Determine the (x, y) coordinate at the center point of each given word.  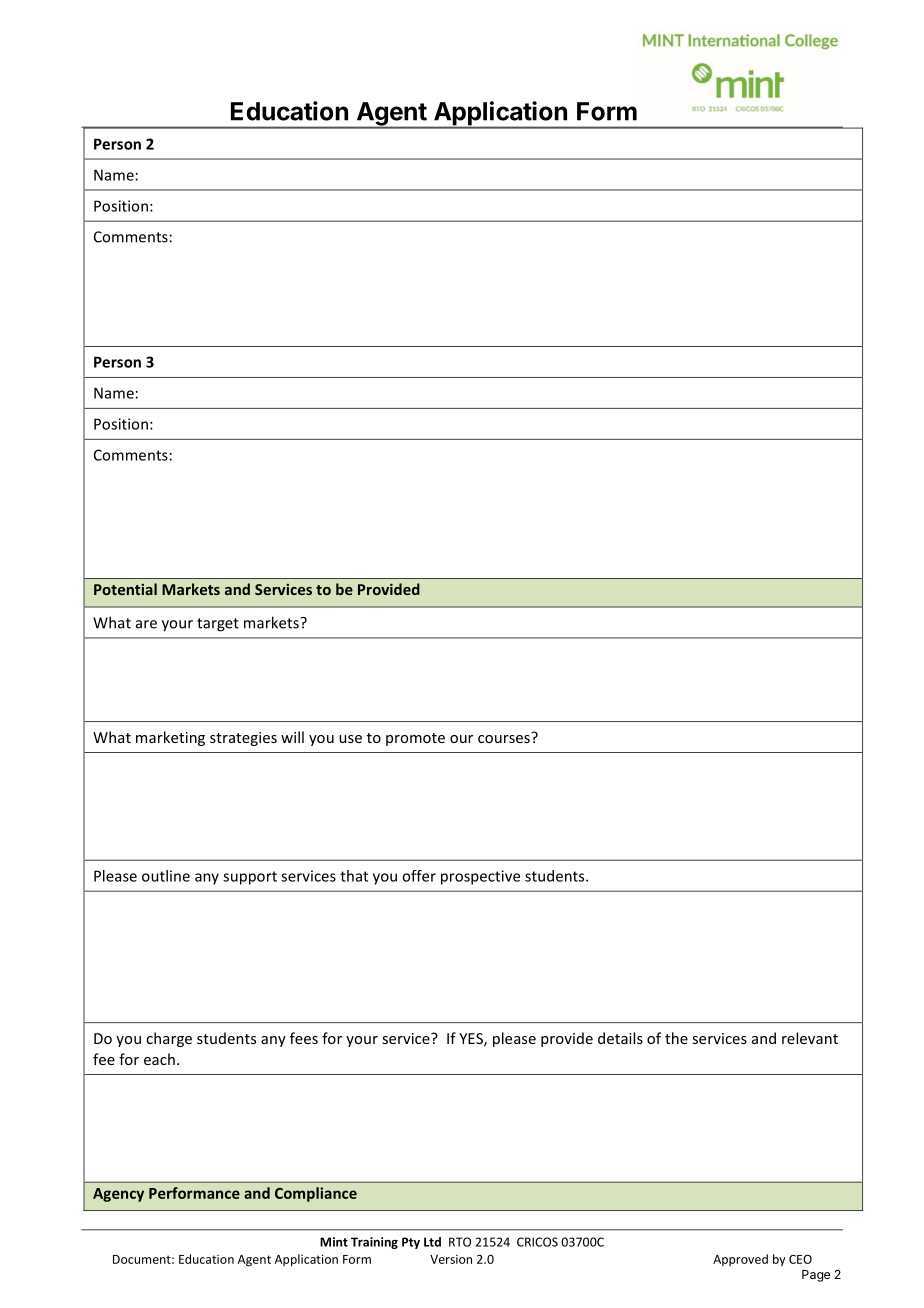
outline (166, 876)
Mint (334, 1242)
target (218, 625)
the (676, 1038)
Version (451, 1259)
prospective (480, 877)
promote (415, 739)
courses (505, 737)
